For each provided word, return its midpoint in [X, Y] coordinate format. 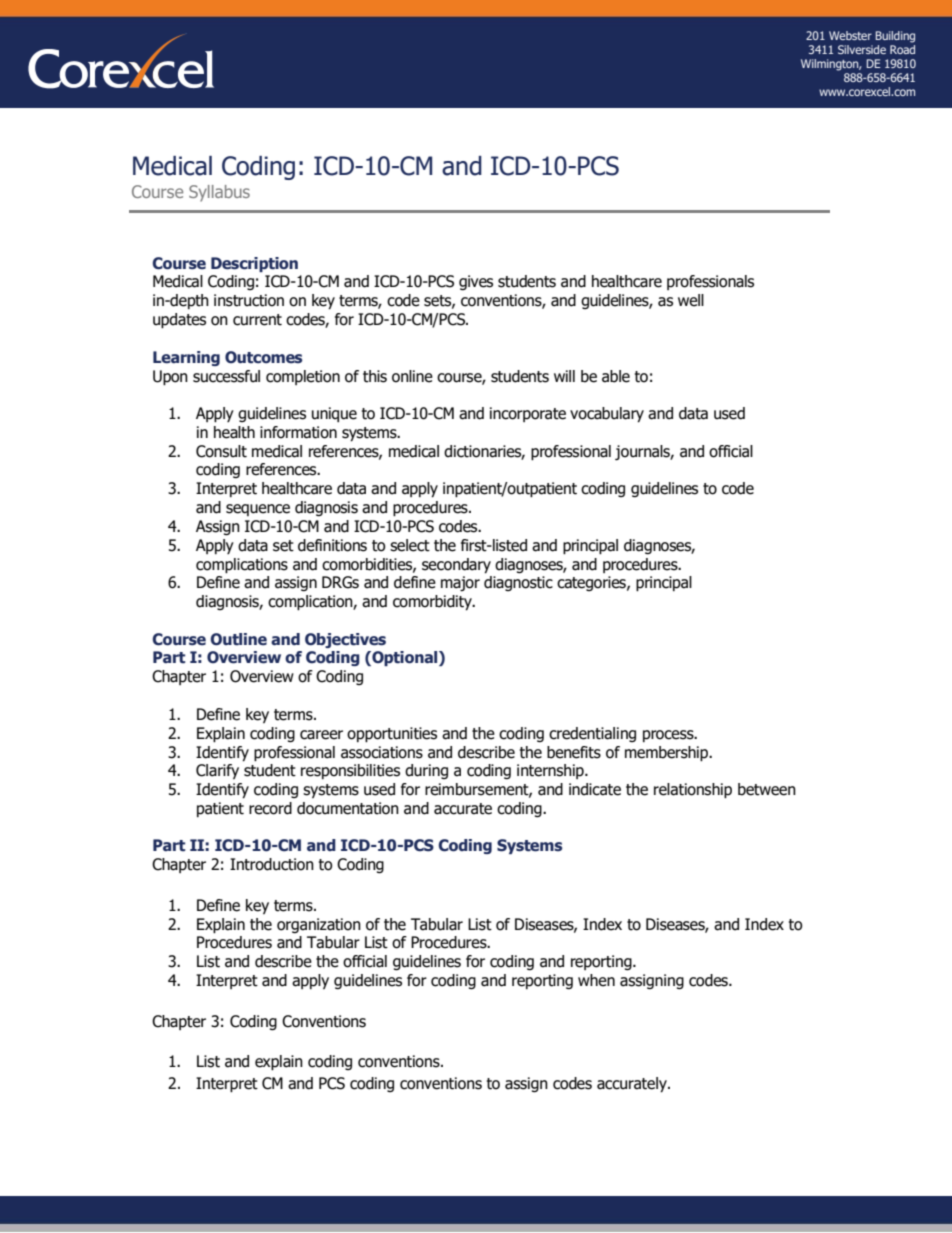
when [596, 980]
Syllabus [219, 193]
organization [319, 925]
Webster [850, 35]
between [767, 789]
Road [902, 49]
